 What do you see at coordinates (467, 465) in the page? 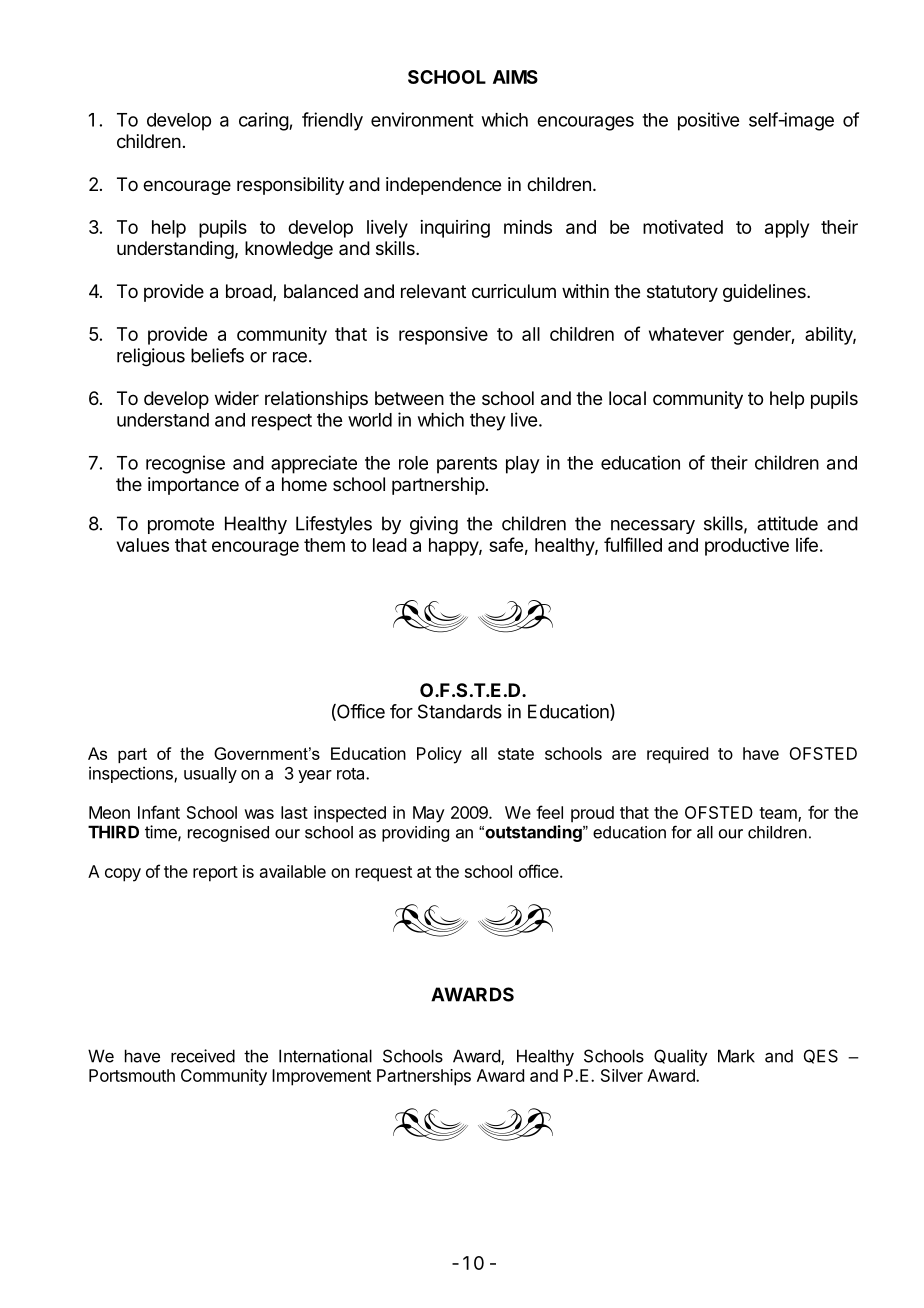
I see `parents` at bounding box center [467, 465].
